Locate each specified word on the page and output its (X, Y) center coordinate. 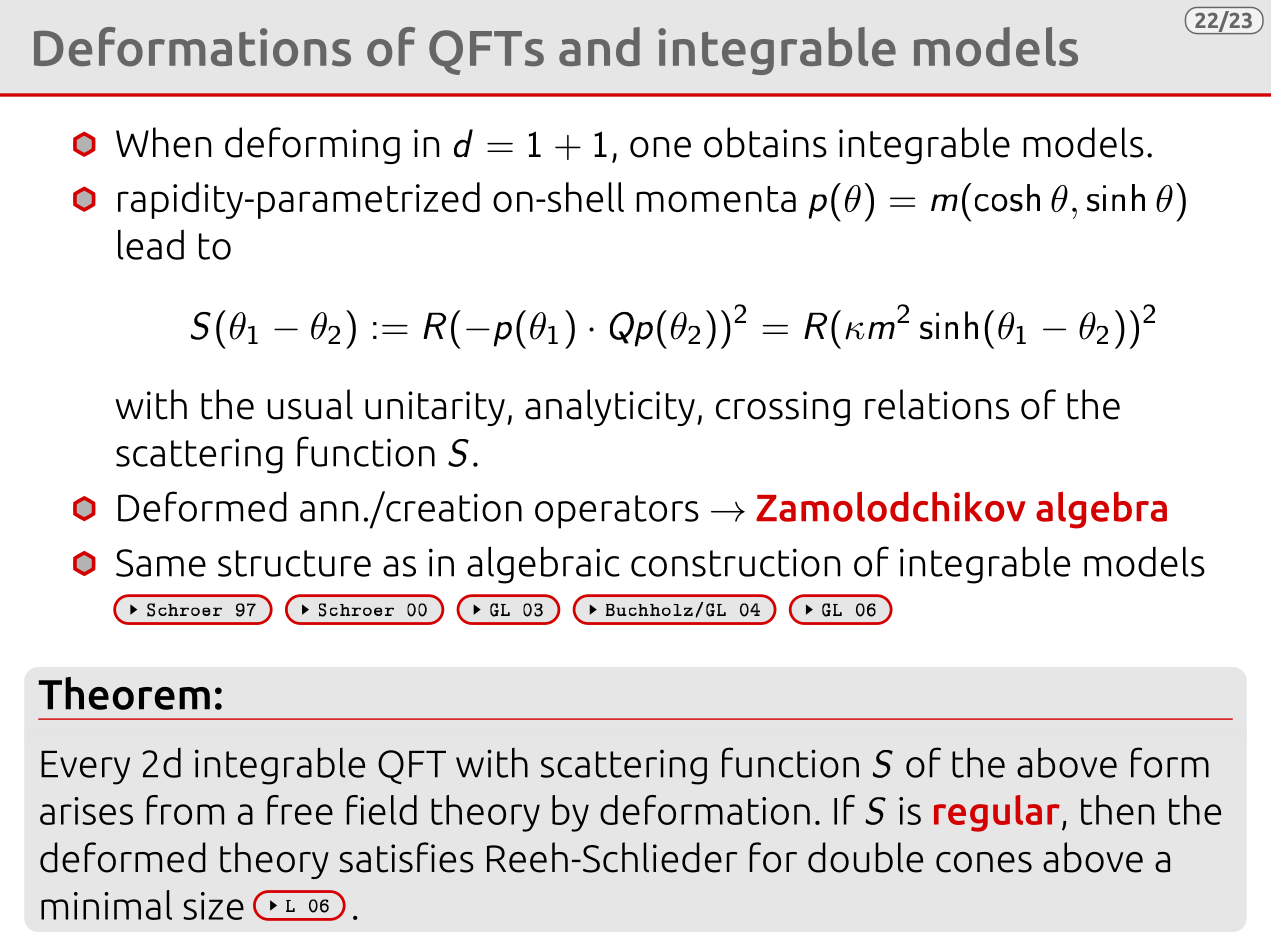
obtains (765, 142)
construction (735, 562)
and (599, 47)
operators (617, 512)
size (213, 906)
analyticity (610, 407)
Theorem (124, 693)
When (163, 142)
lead (151, 244)
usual (310, 404)
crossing (783, 408)
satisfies (406, 857)
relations (937, 404)
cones (984, 862)
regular (997, 813)
